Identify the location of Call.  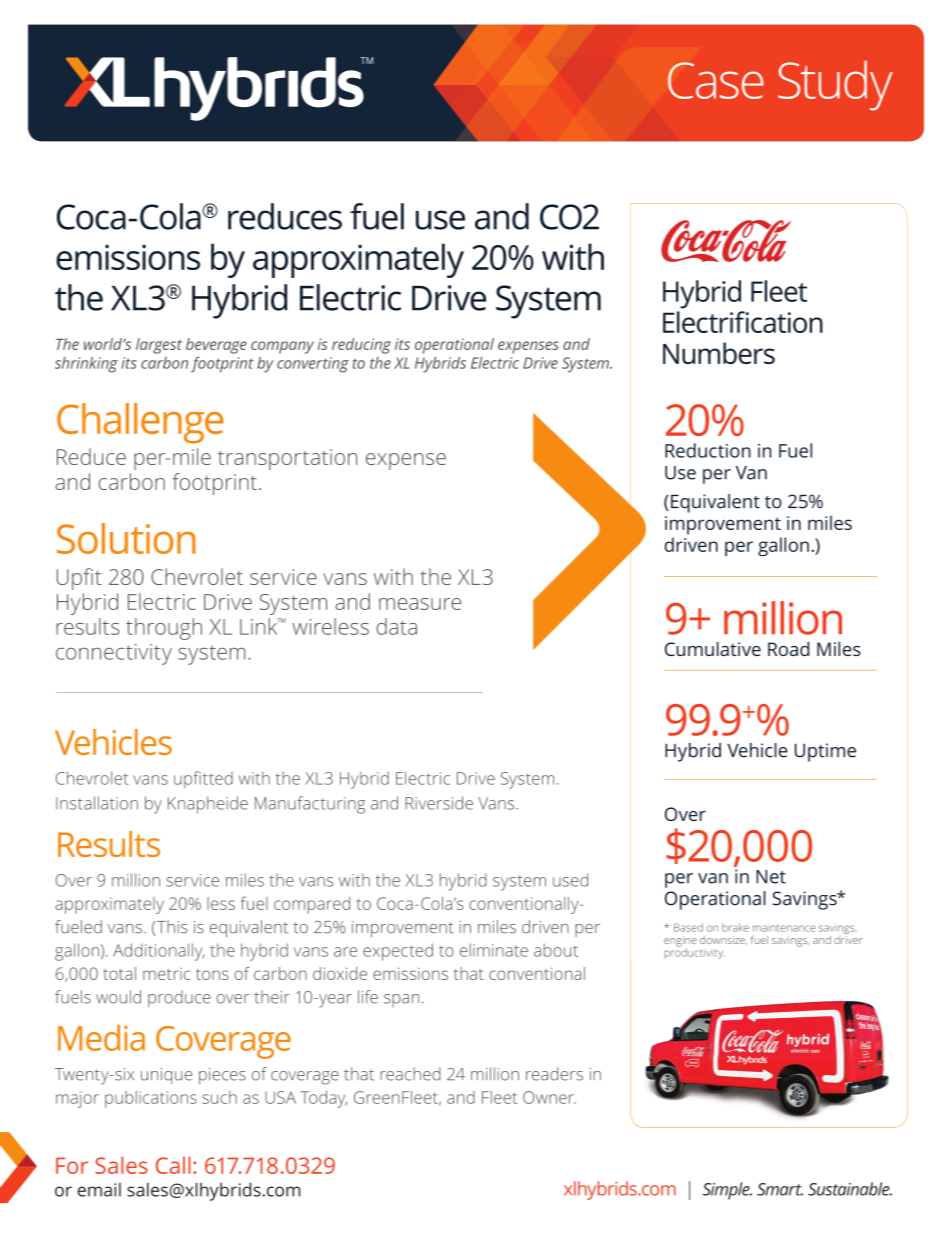
(173, 1165).
